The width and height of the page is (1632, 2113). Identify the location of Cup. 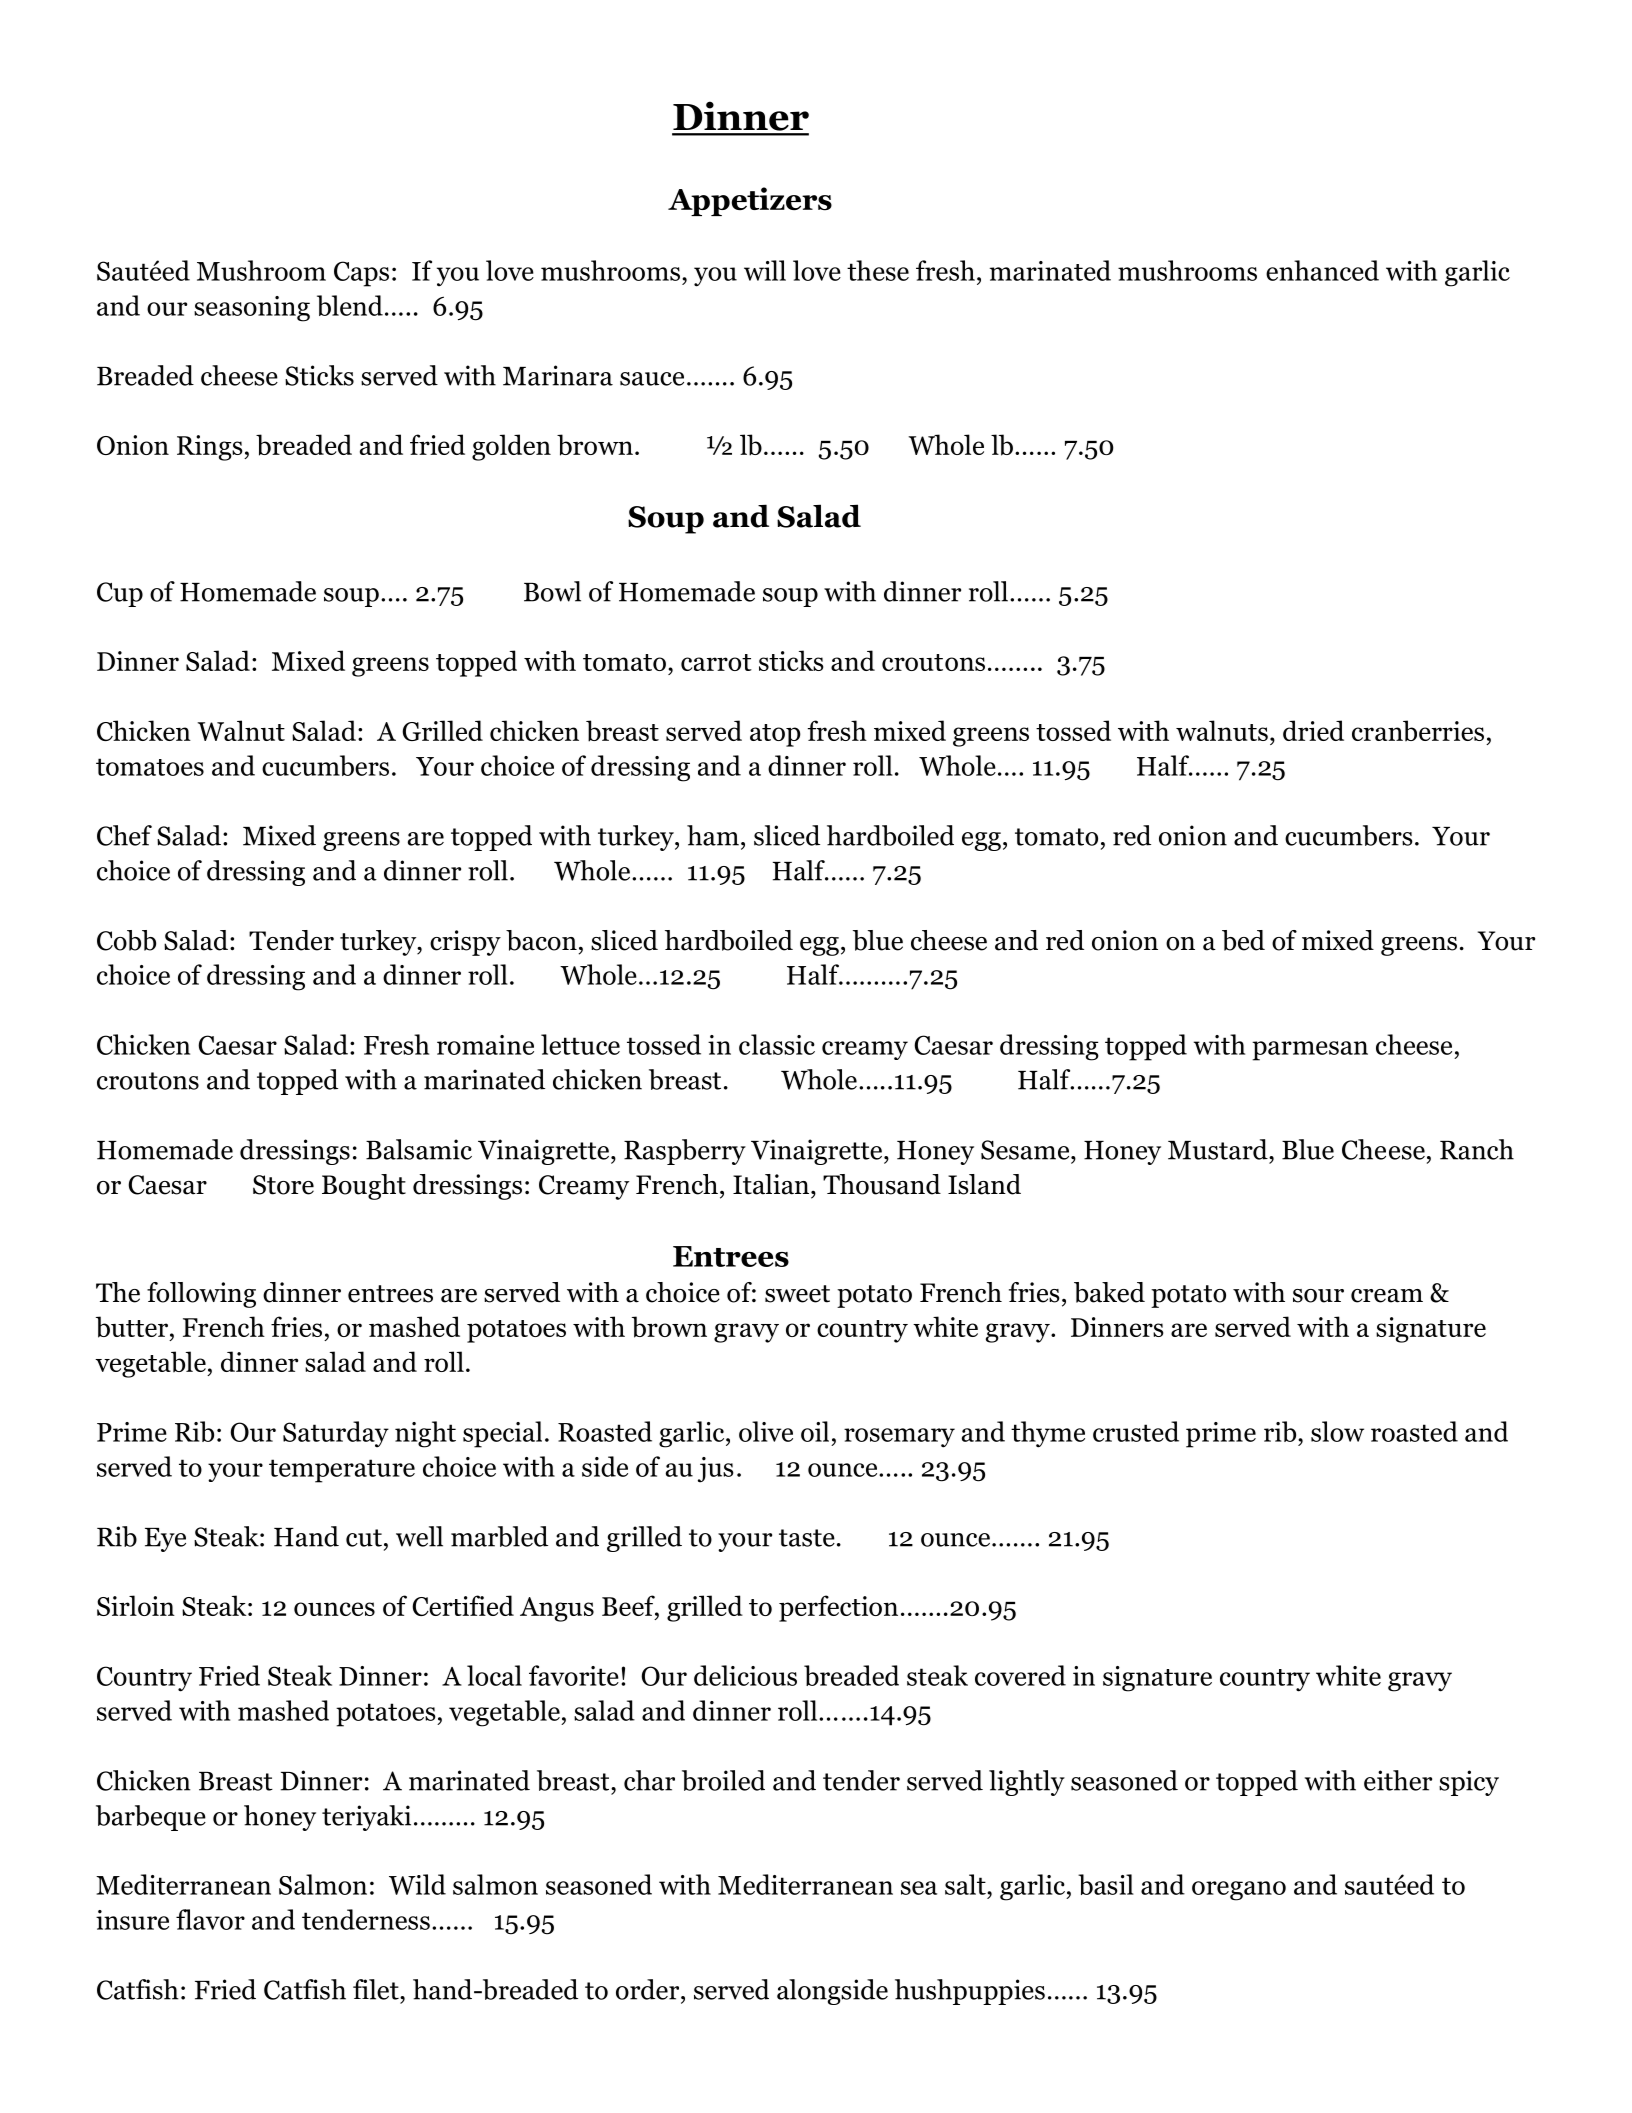
(120, 594).
